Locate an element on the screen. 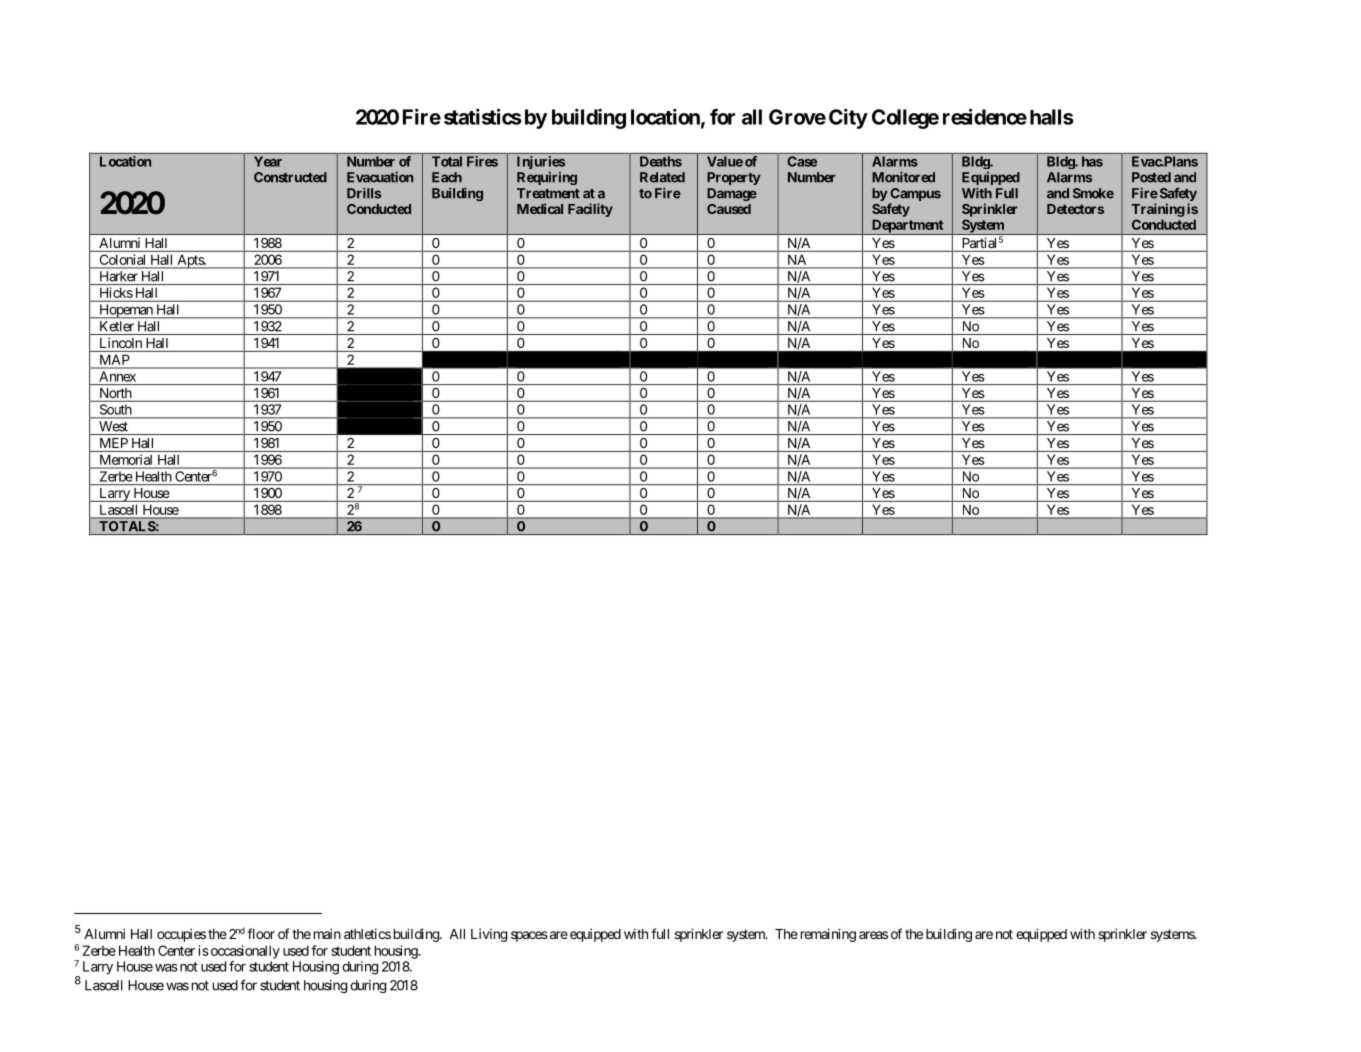 Image resolution: width=1361 pixels, height=1052 pixels. Year is located at coordinates (268, 161).
